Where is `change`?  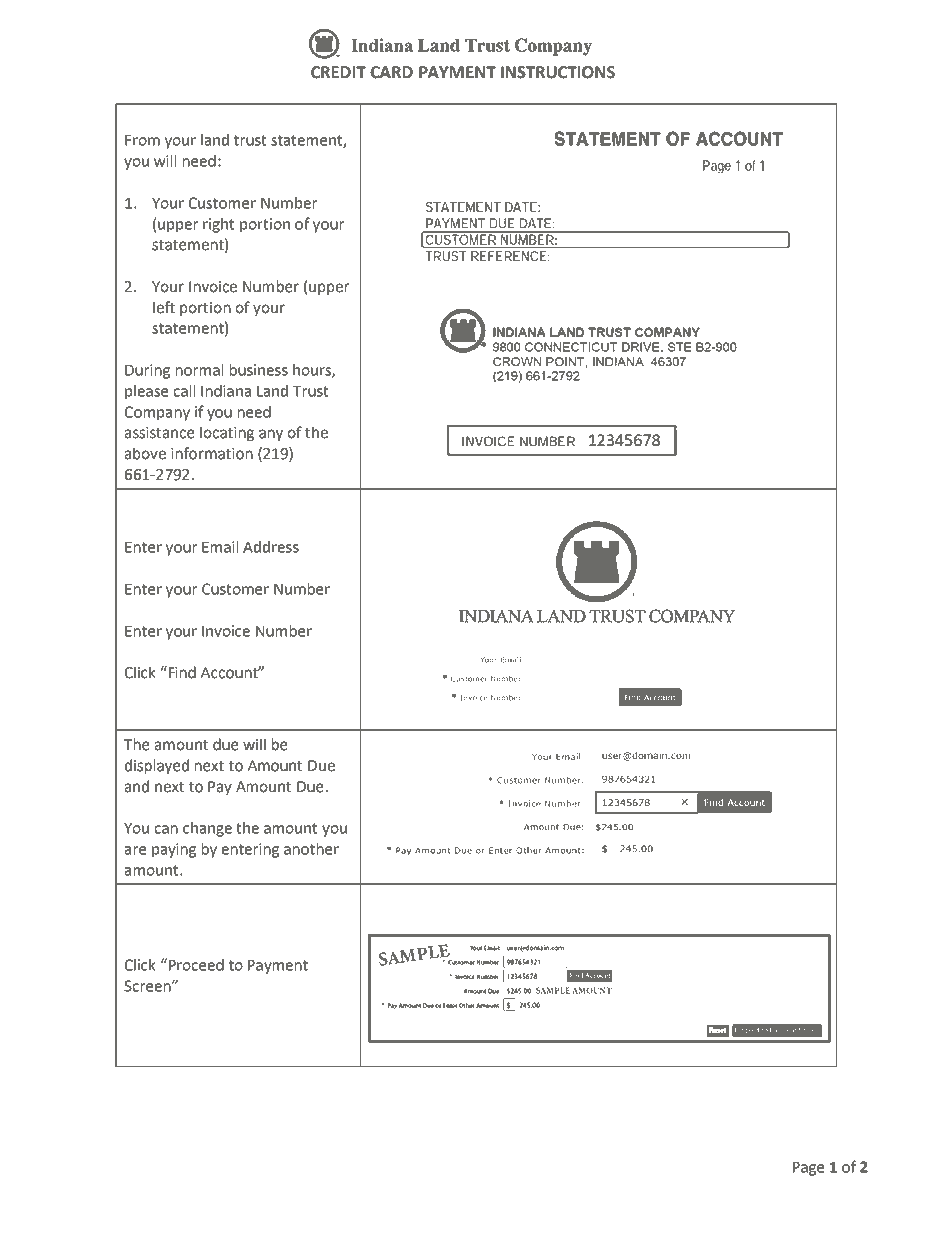 change is located at coordinates (207, 829).
